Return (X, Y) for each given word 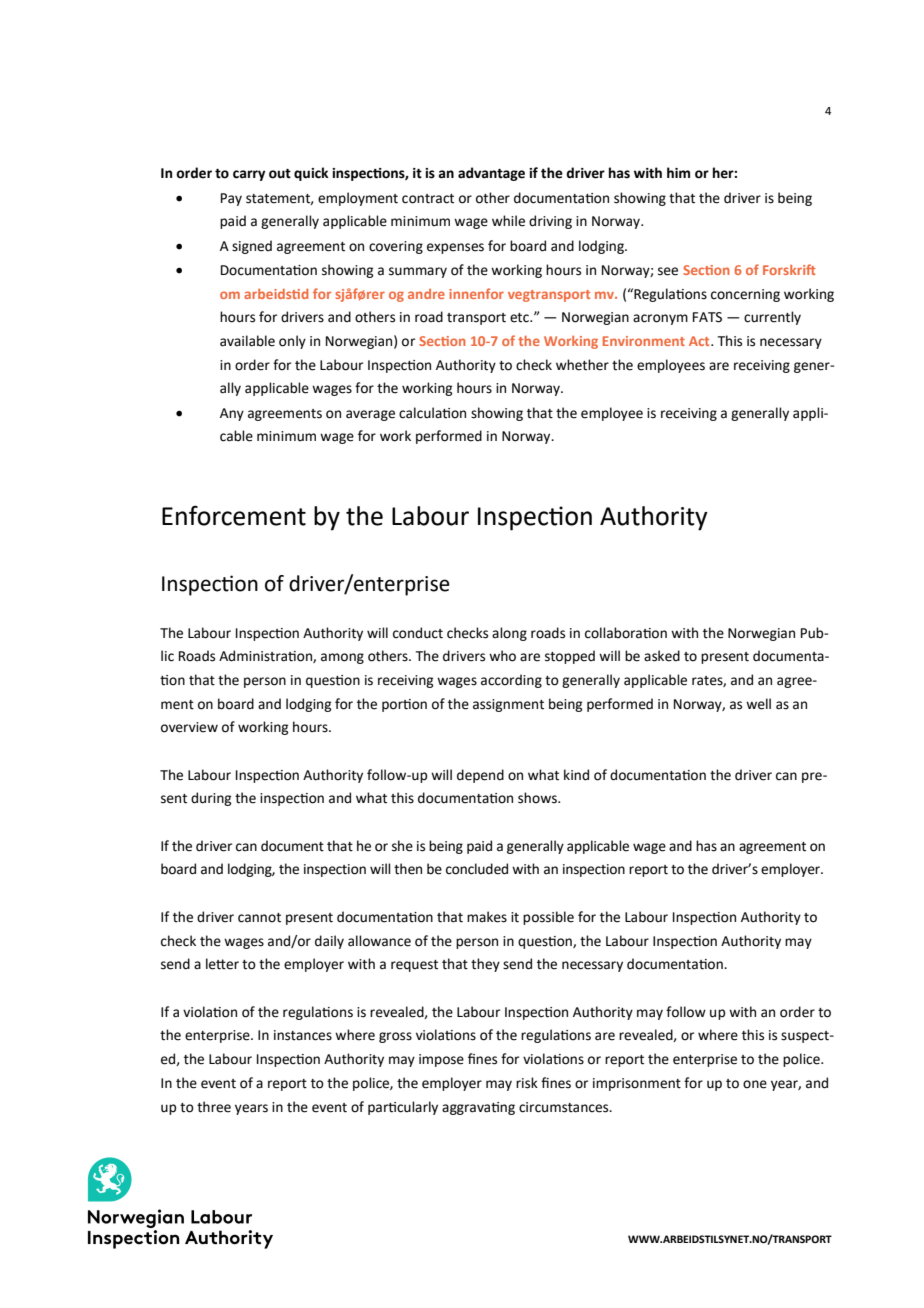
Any (232, 414)
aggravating (478, 1108)
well (758, 704)
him (678, 172)
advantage (491, 174)
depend (480, 776)
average (370, 415)
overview (189, 727)
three (214, 1107)
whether (582, 365)
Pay (231, 199)
